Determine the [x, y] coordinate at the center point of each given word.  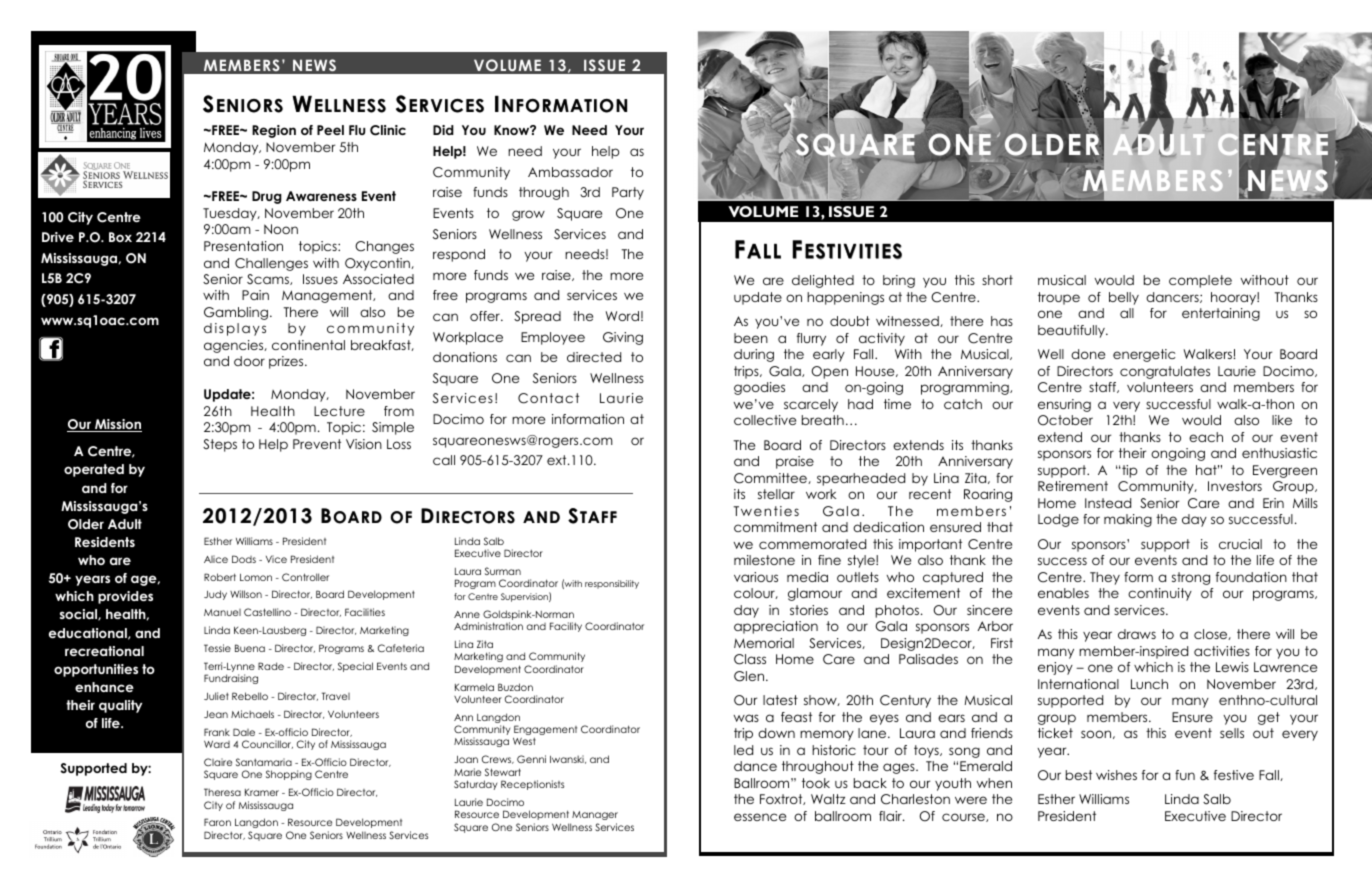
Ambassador [570, 172]
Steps [220, 445]
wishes [1116, 775]
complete [1200, 281]
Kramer [262, 792]
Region [274, 131]
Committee [771, 478]
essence [760, 817]
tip [1129, 471]
